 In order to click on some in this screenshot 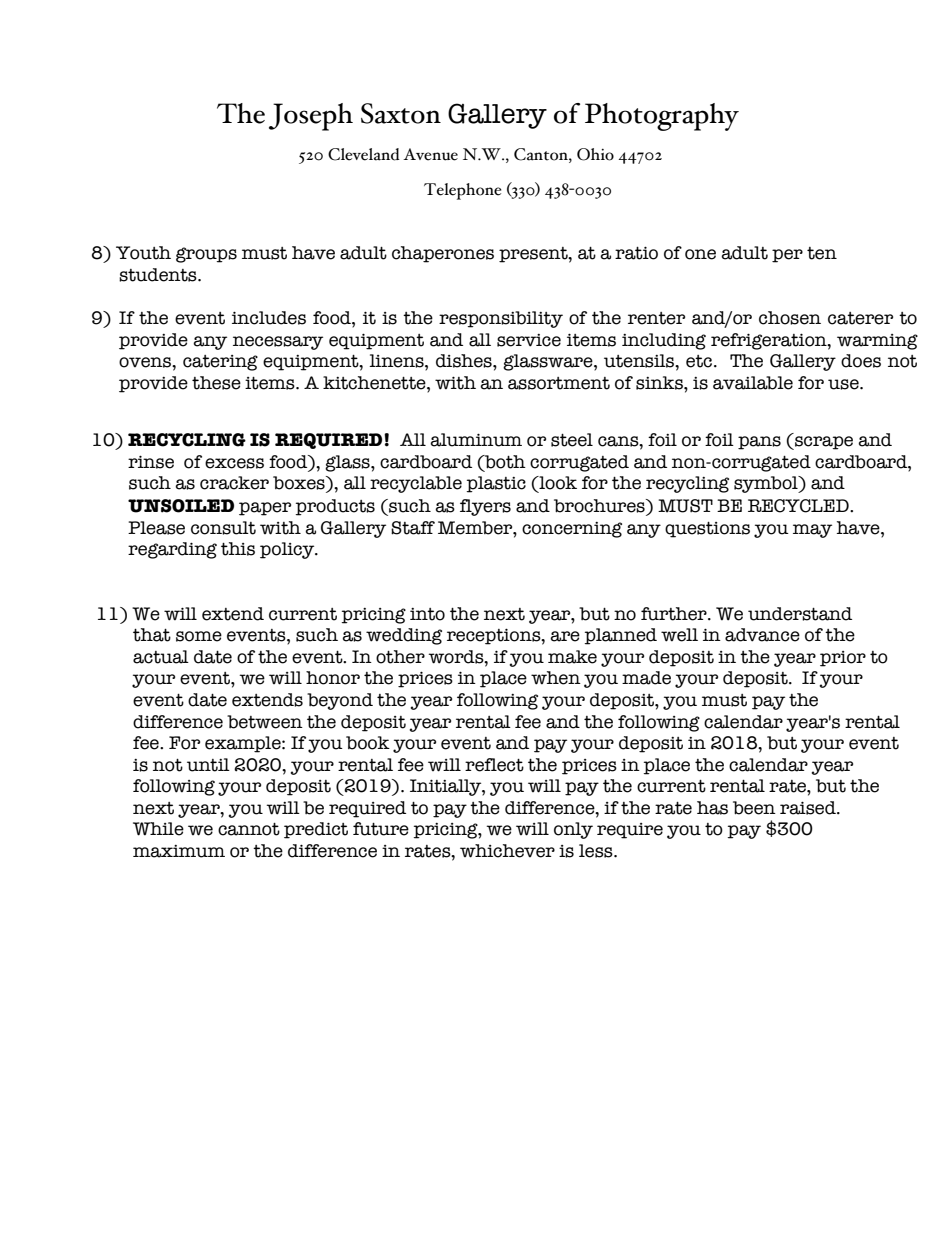, I will do `click(199, 636)`.
